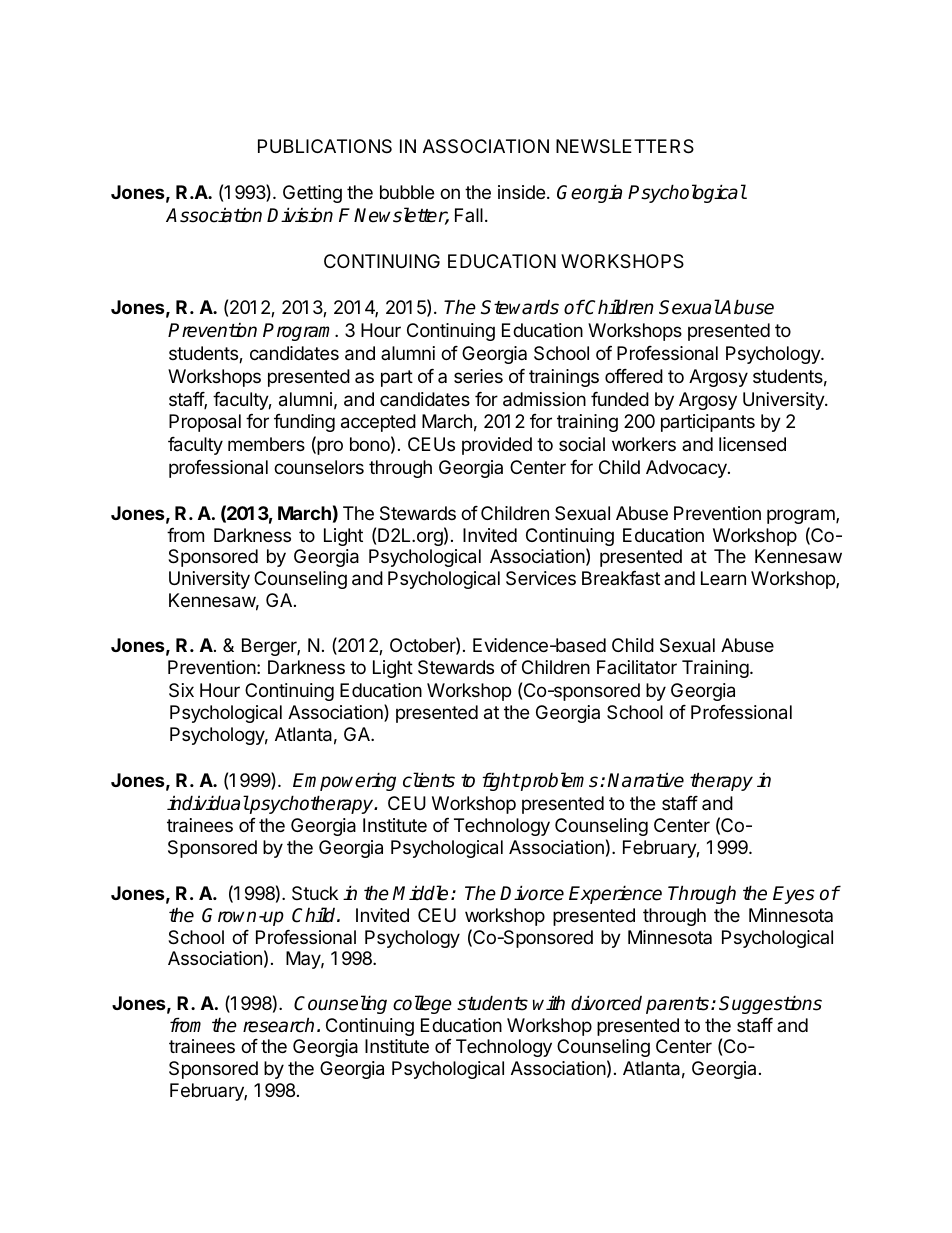 The width and height of the image is (952, 1233). Describe the element at coordinates (469, 215) in the image. I see `Fall` at that location.
